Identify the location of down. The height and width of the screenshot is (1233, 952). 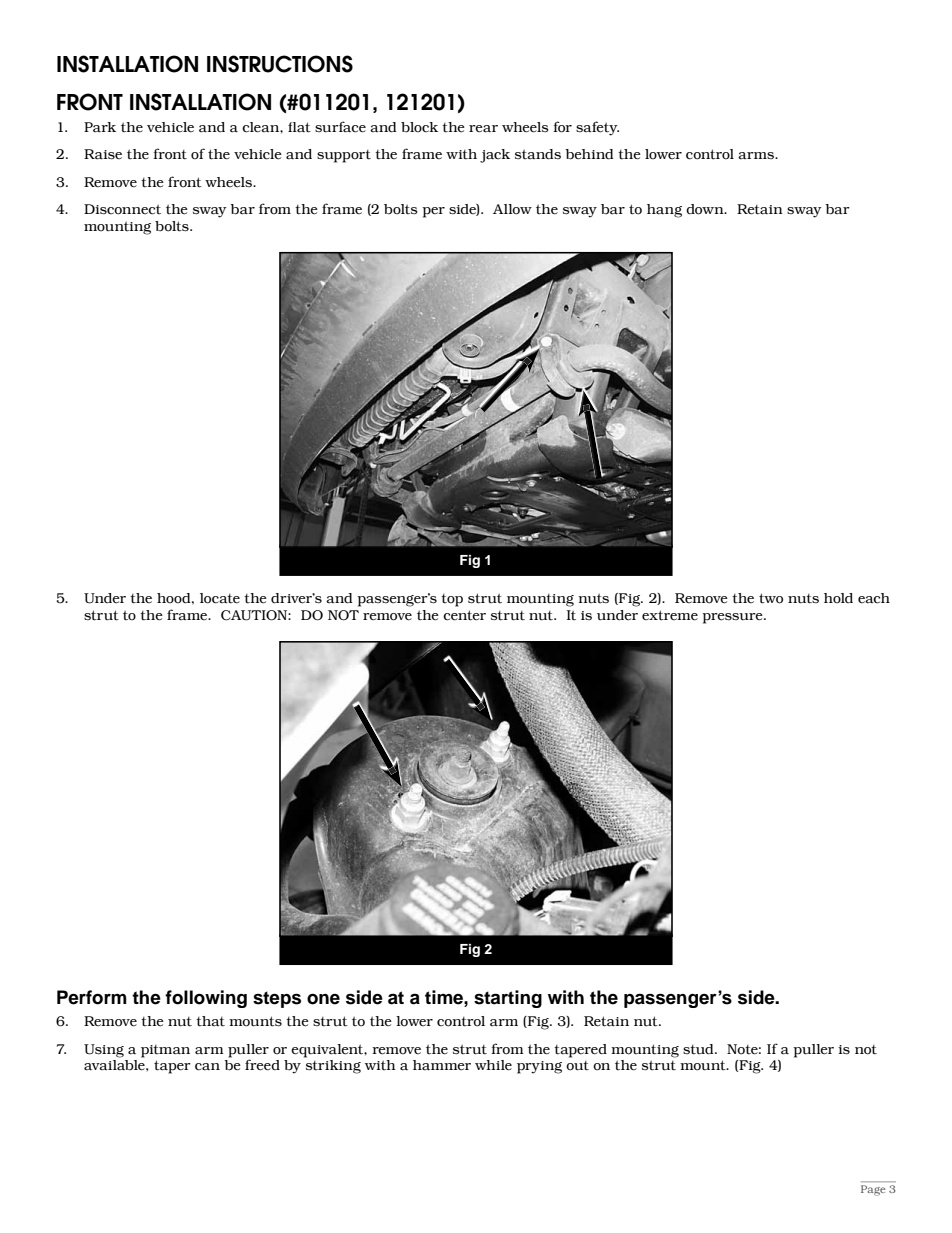
(706, 209).
